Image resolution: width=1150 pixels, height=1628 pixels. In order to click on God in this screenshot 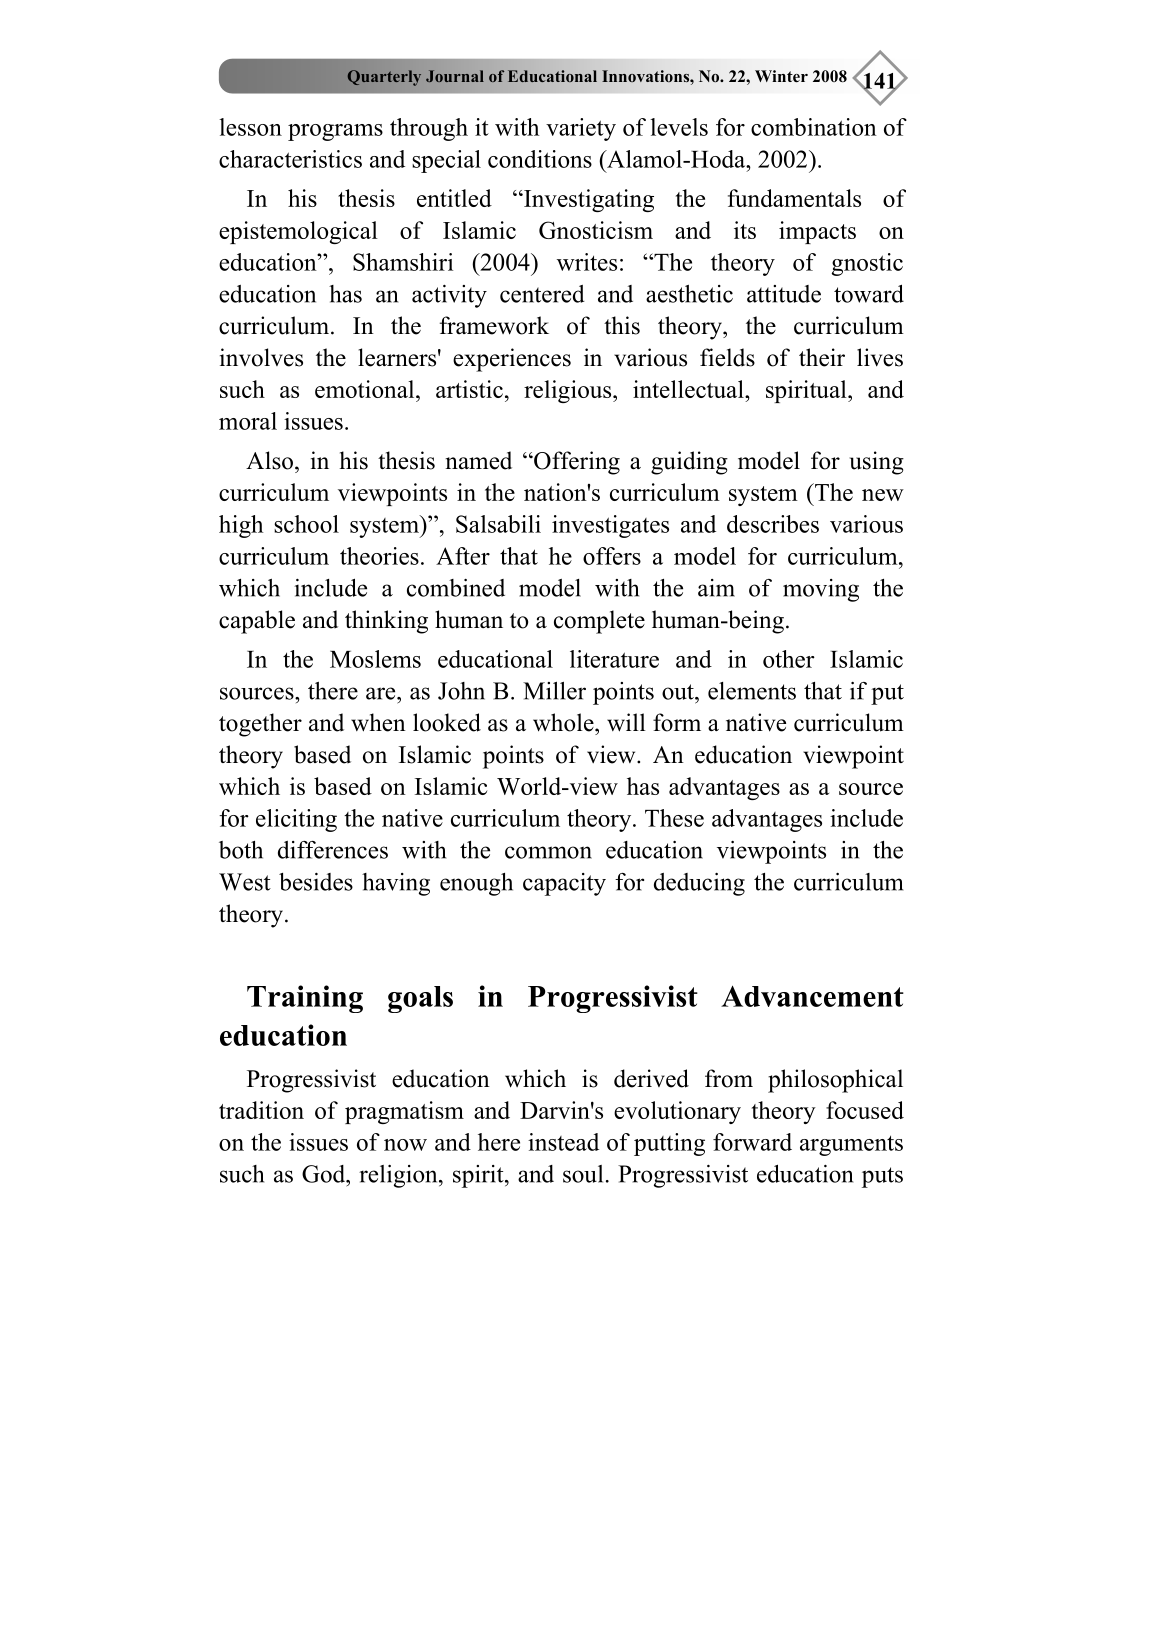, I will do `click(325, 1174)`.
